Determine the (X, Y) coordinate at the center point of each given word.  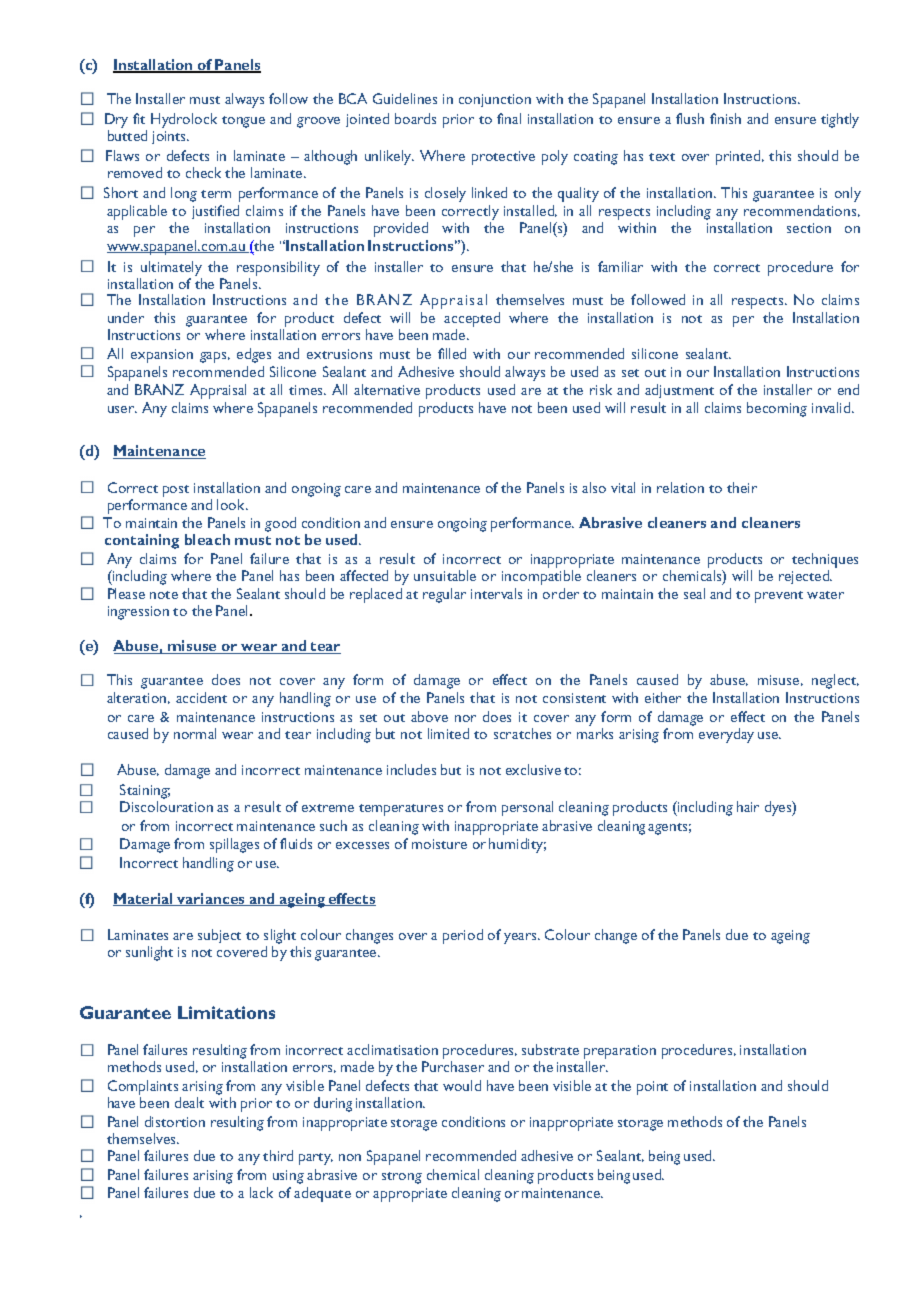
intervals (496, 593)
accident (201, 697)
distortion (175, 1121)
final (509, 118)
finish (725, 118)
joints (170, 137)
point (652, 1088)
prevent (779, 597)
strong (402, 1178)
